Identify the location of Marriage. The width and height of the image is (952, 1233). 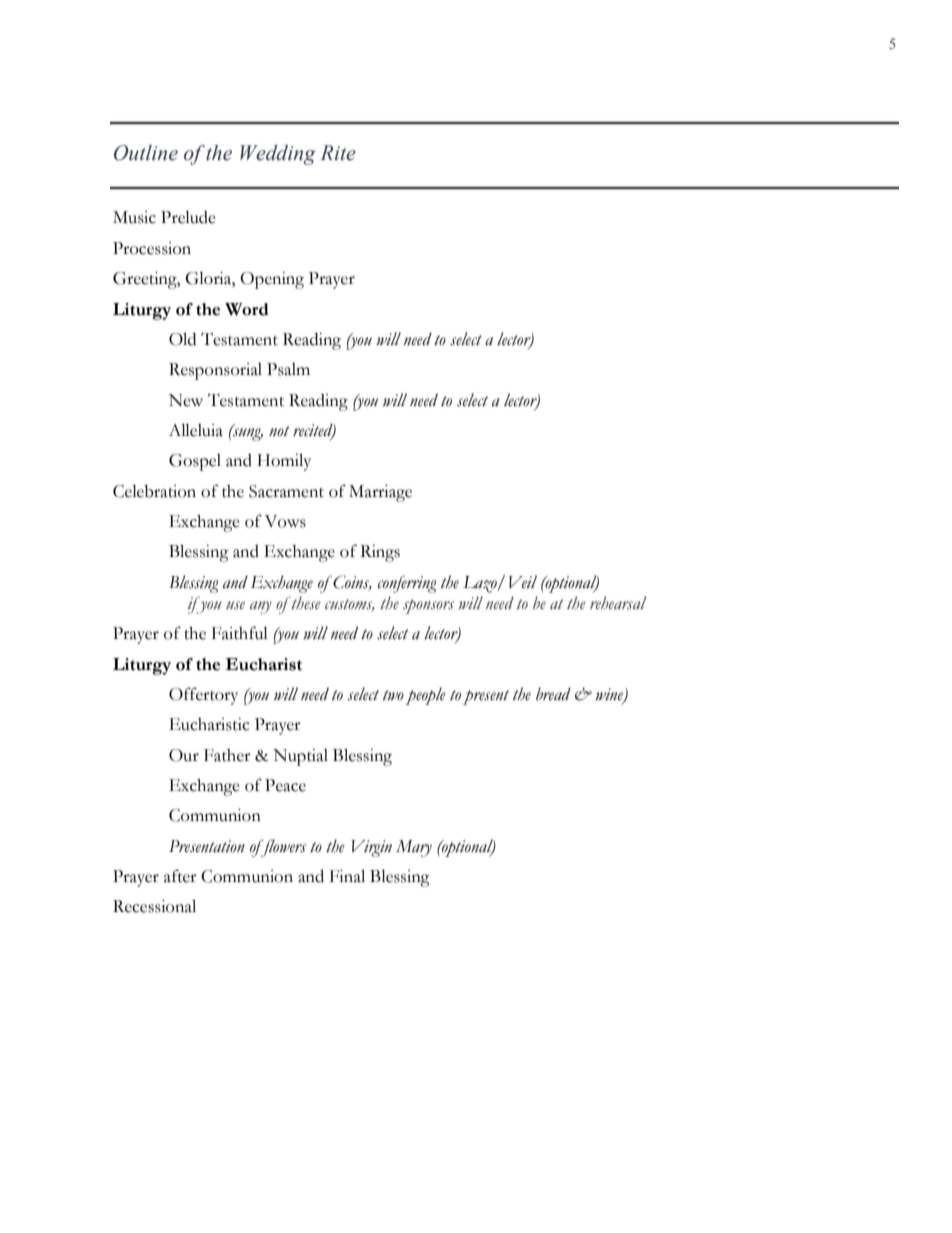
(380, 493).
